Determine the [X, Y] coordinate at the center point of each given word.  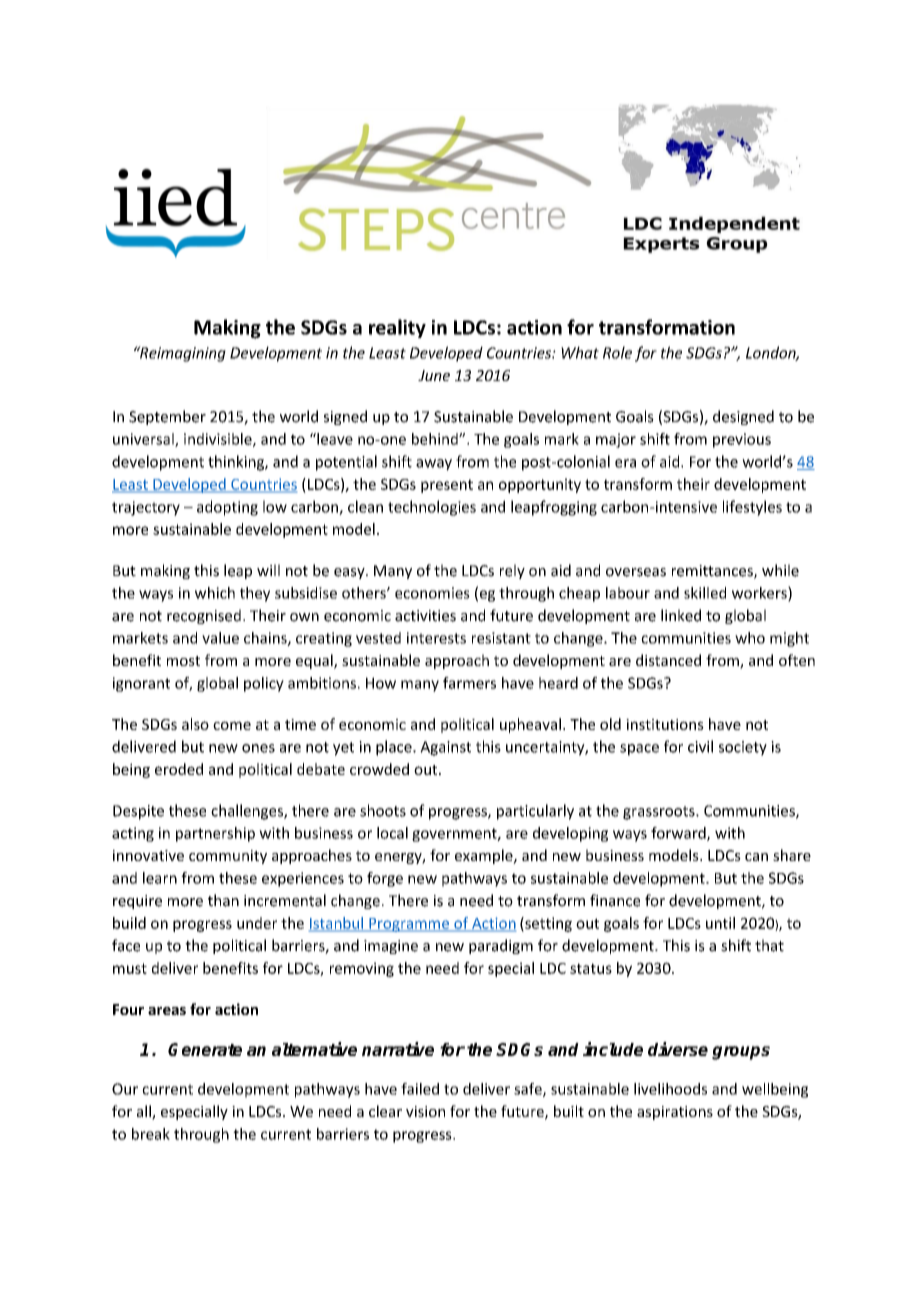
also [195, 724]
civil [700, 746]
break [151, 1134]
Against [445, 748]
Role [617, 352]
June [434, 375]
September [167, 417]
